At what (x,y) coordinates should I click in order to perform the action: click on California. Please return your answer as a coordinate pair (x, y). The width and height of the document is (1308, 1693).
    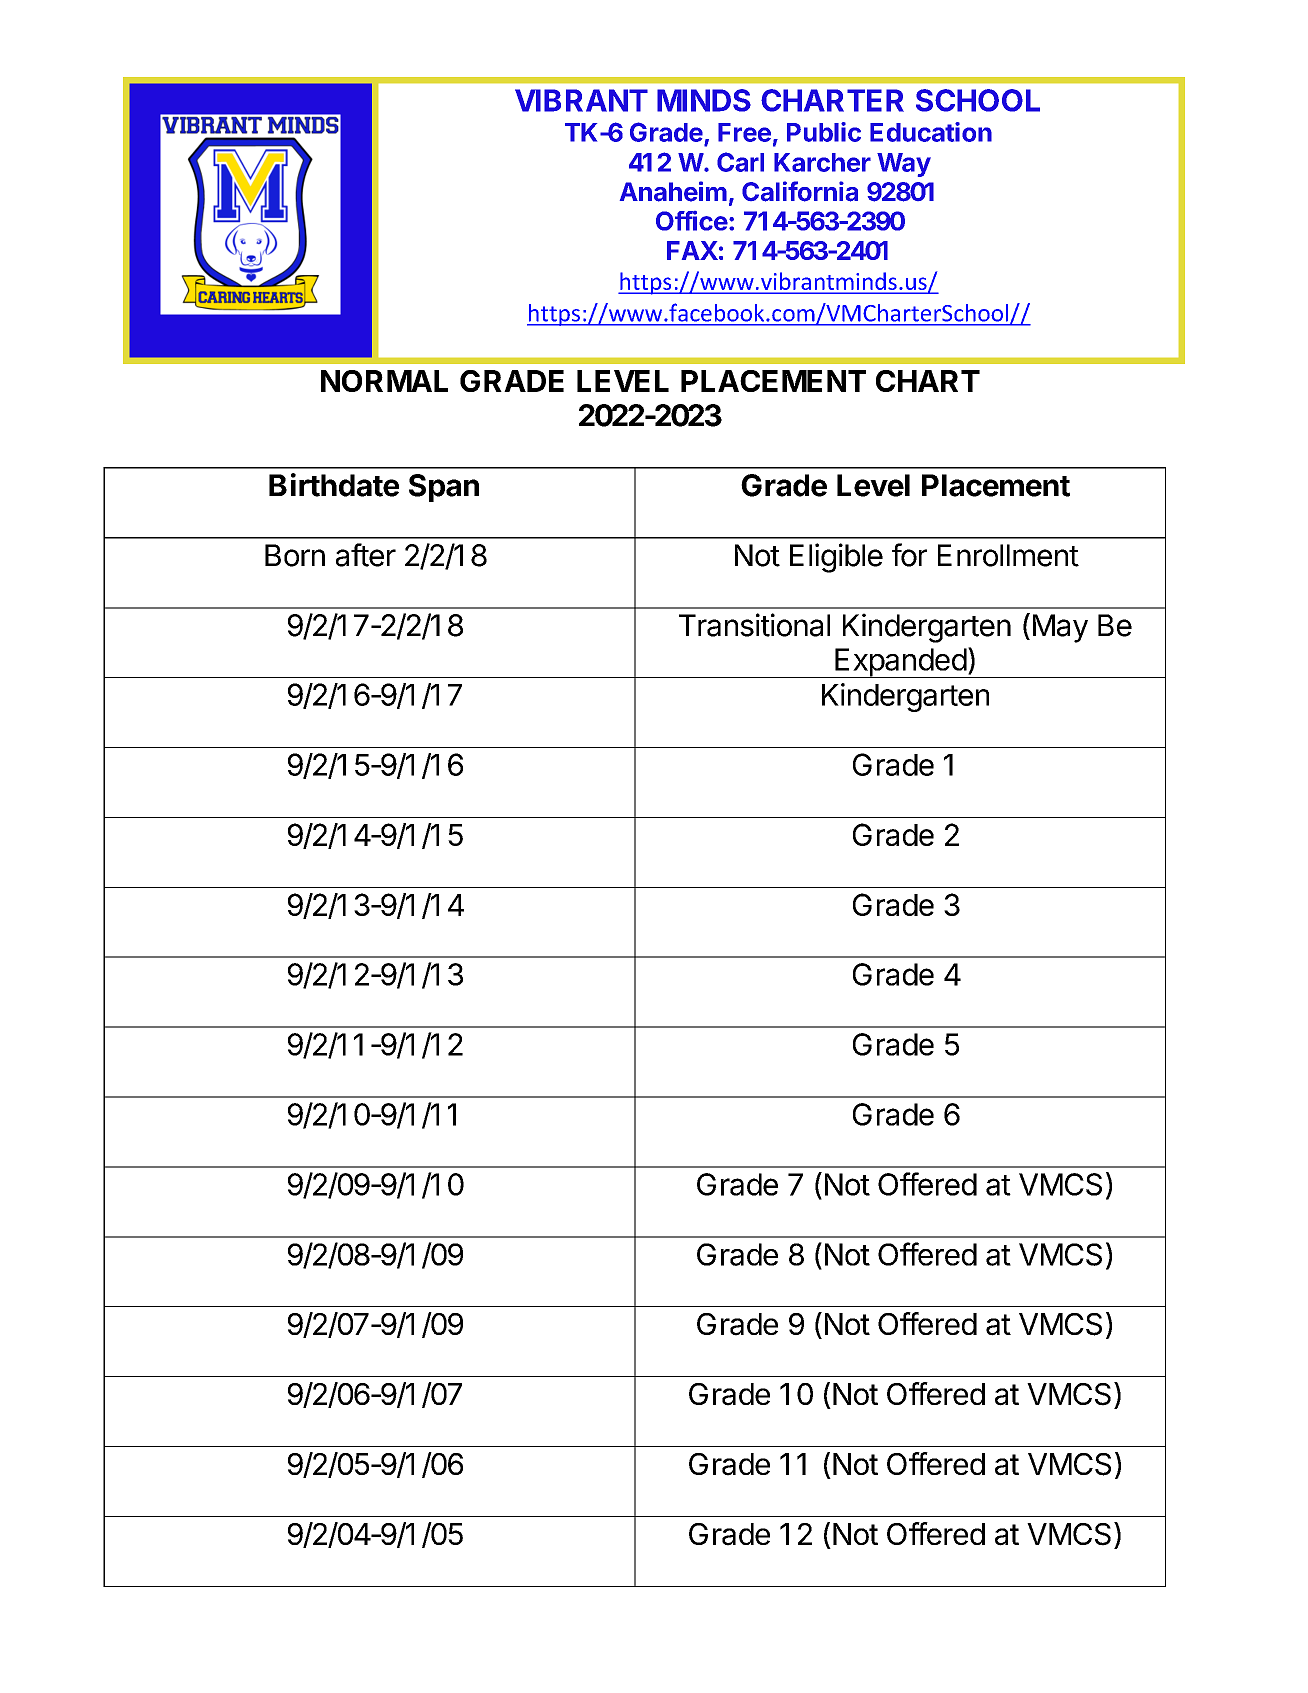
    Looking at the image, I should click on (800, 191).
